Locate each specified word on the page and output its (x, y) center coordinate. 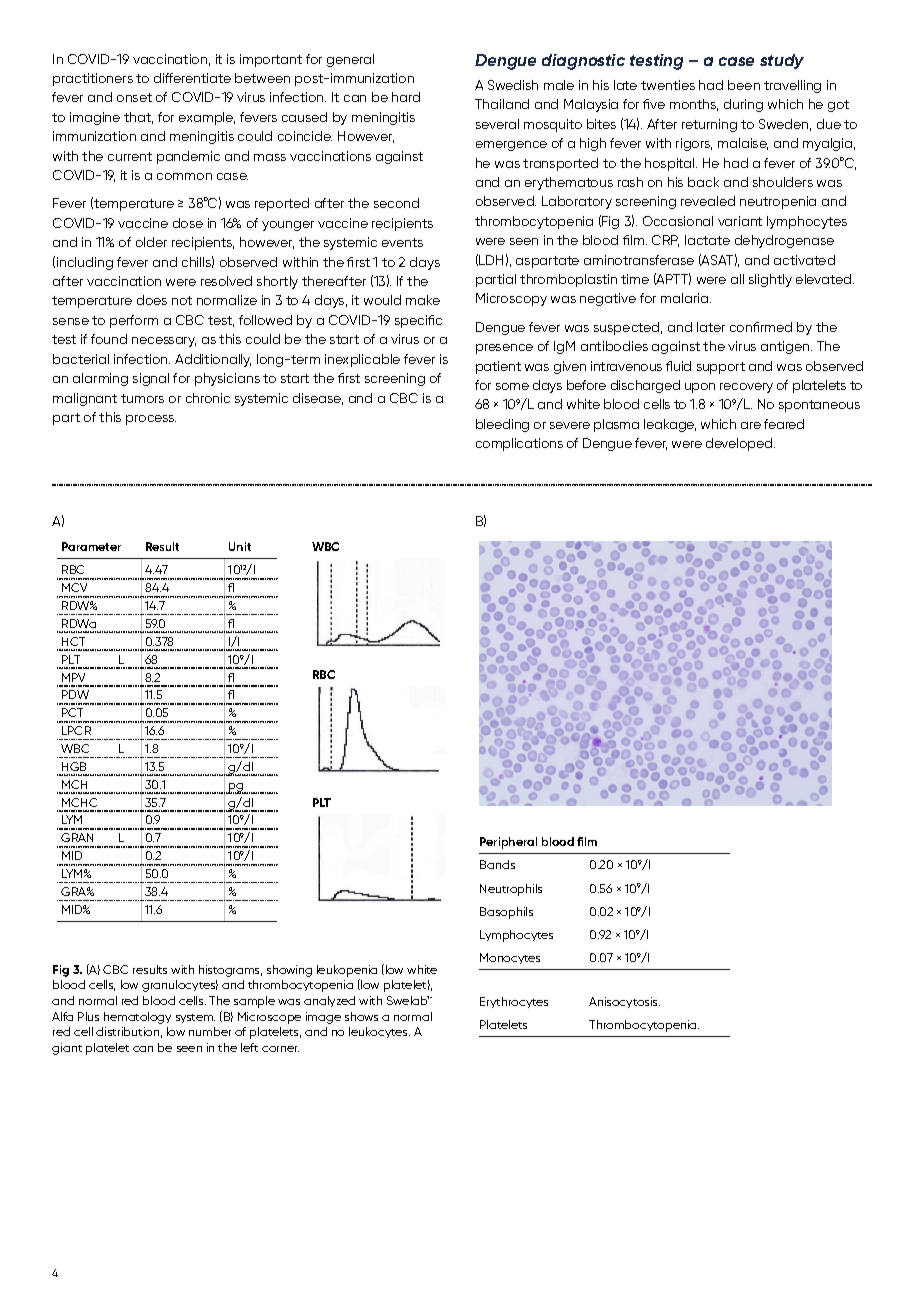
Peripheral (508, 843)
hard (406, 97)
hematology (137, 1018)
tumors (142, 398)
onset (134, 97)
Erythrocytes (514, 1002)
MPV (73, 677)
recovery (746, 388)
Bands (497, 864)
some (512, 386)
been (744, 85)
